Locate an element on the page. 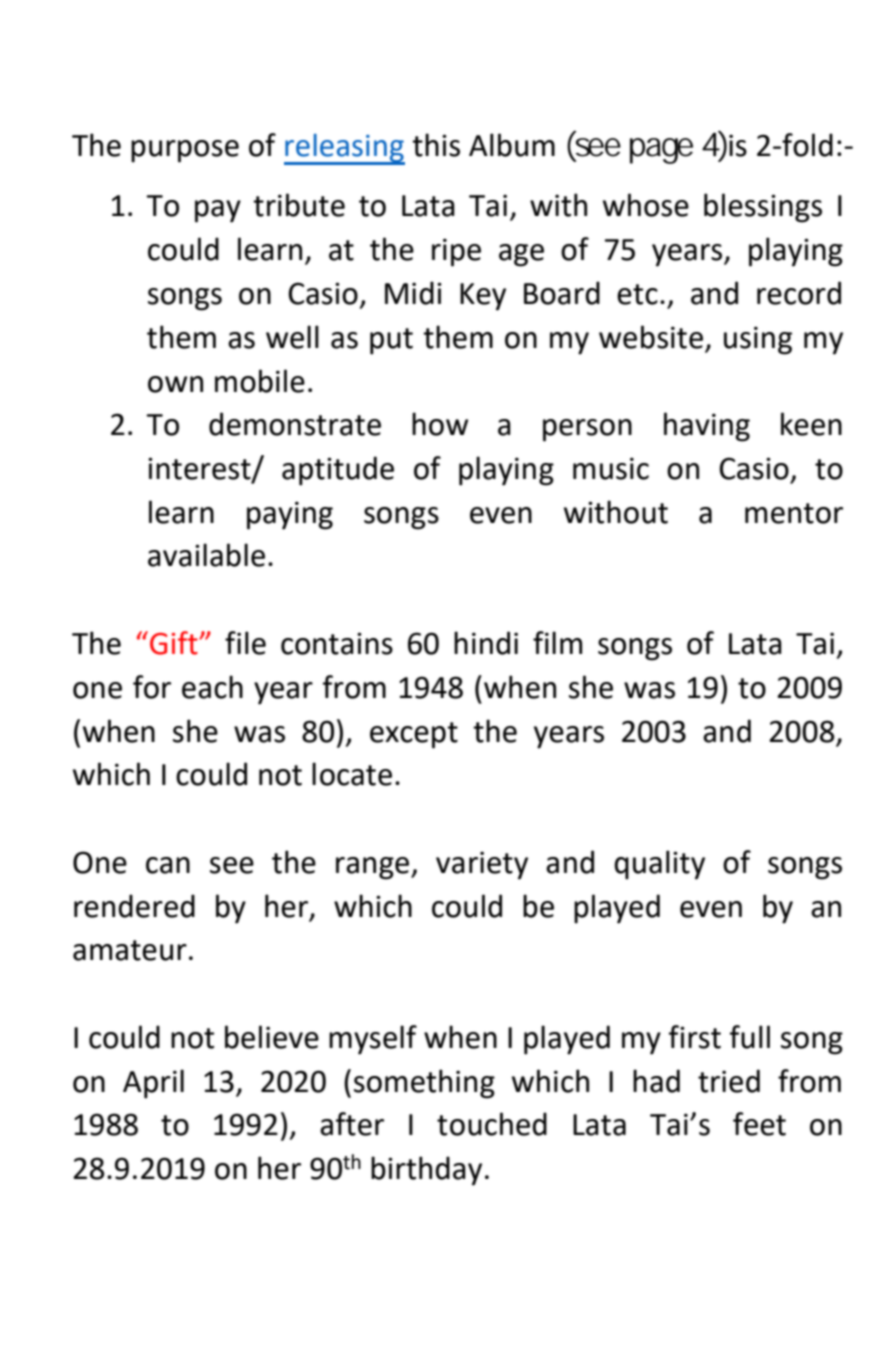  full is located at coordinates (750, 1037).
